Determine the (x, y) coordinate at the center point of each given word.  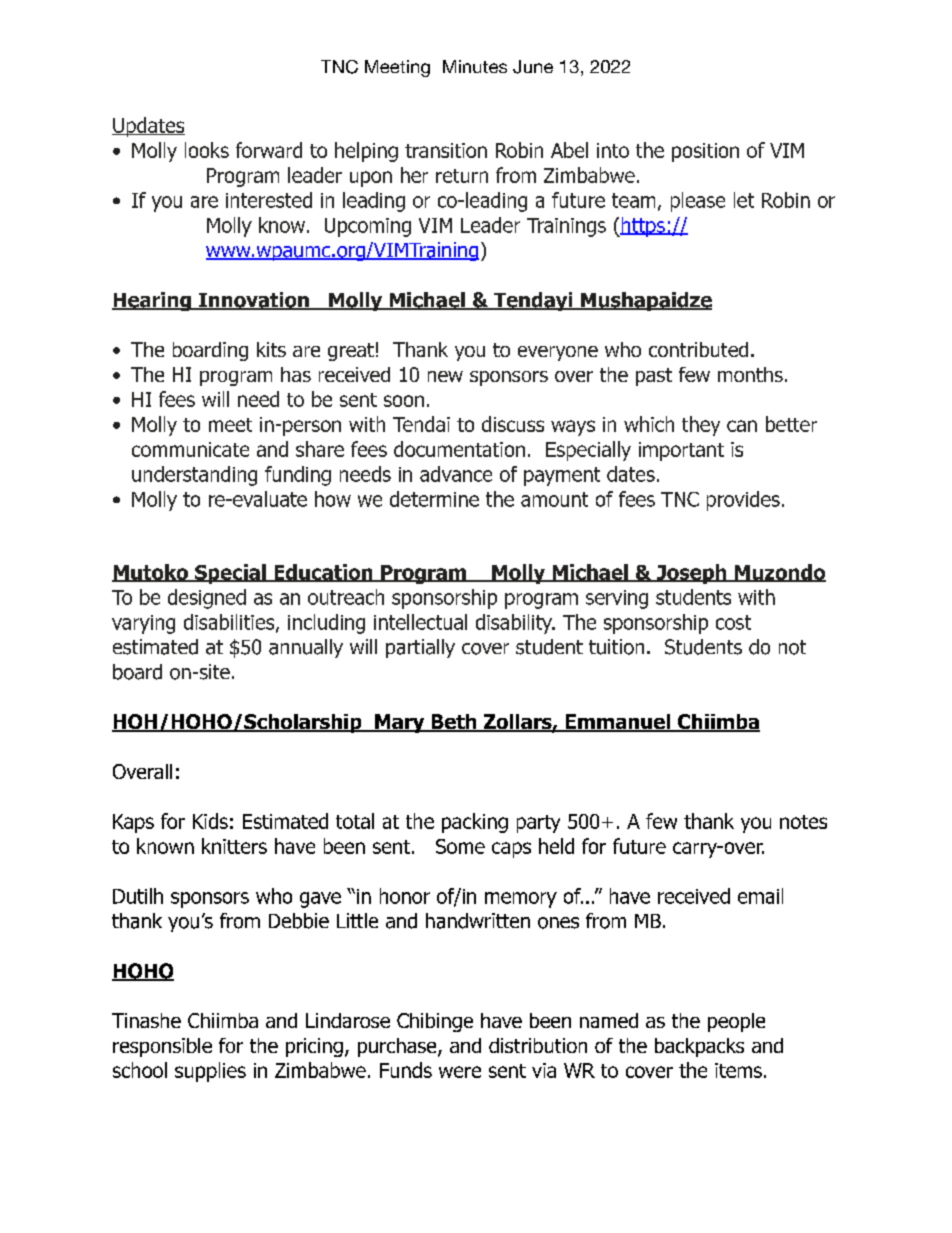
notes (803, 822)
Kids (210, 821)
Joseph (691, 574)
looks (207, 150)
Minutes (475, 66)
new (445, 376)
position (705, 152)
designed (207, 599)
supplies (210, 1072)
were (460, 1072)
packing (475, 823)
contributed (698, 349)
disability (515, 624)
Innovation (253, 301)
